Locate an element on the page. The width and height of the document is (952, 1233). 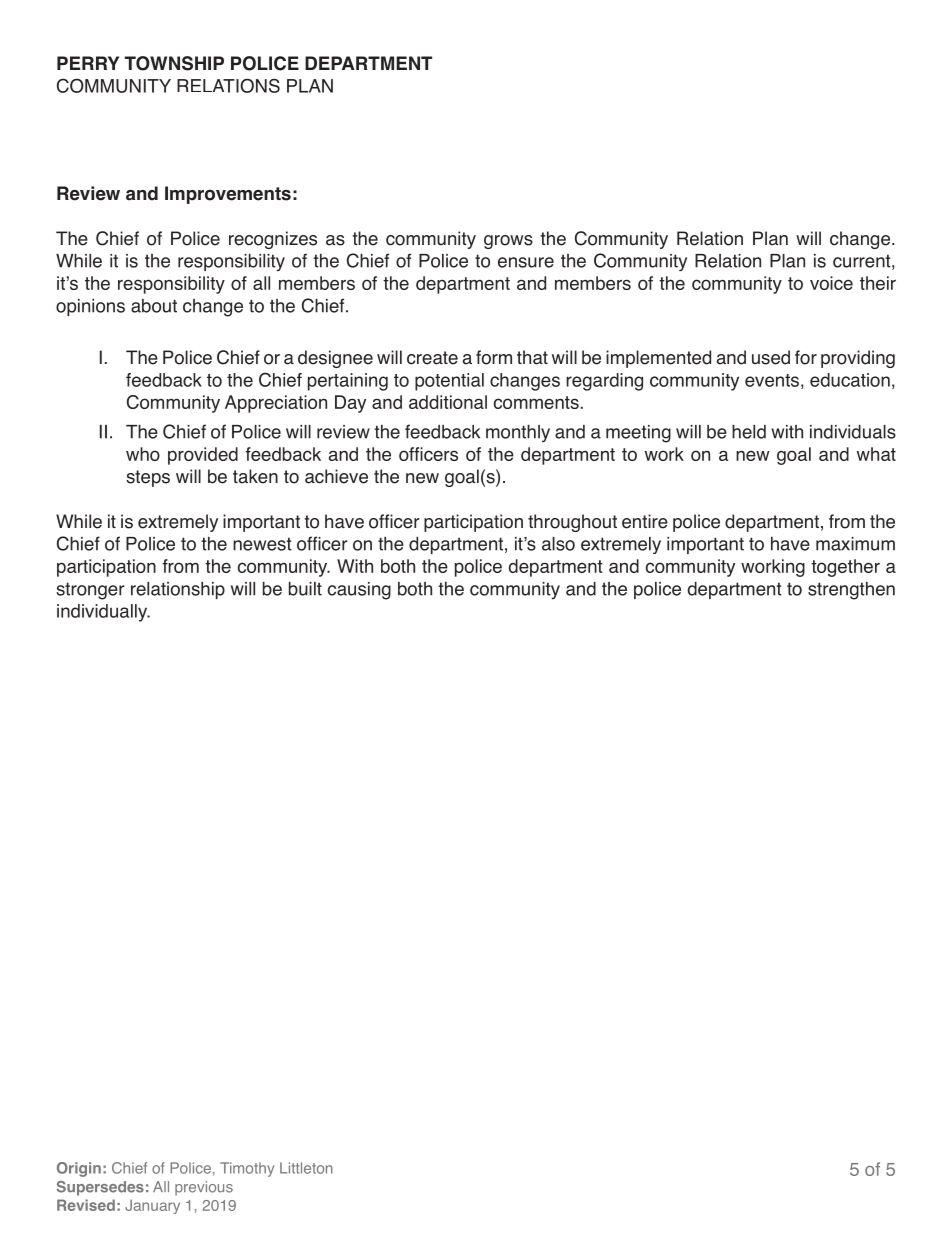
Timothy is located at coordinates (247, 1169).
